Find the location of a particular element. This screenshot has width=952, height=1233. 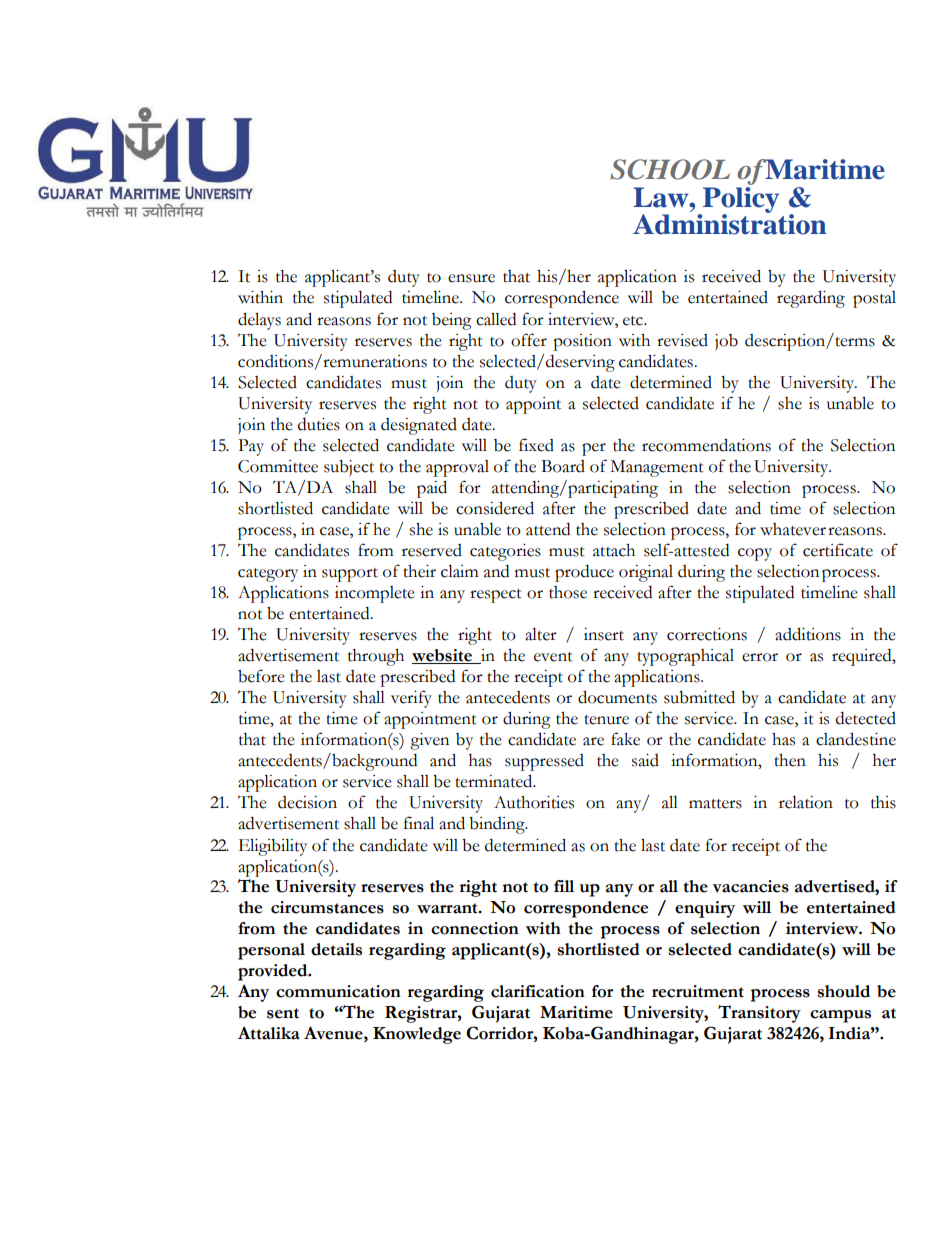

subject is located at coordinates (349, 468).
